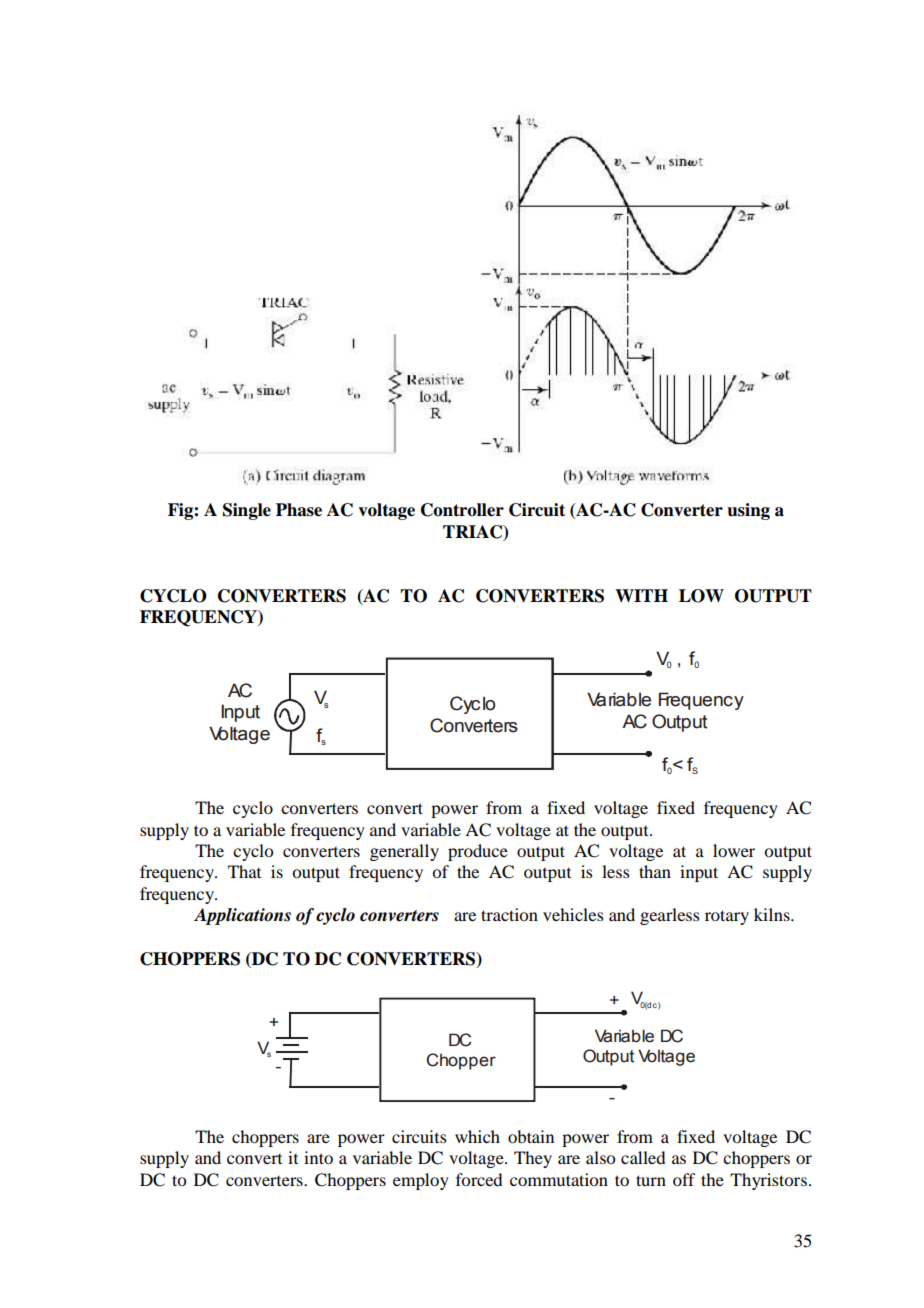 The width and height of the screenshot is (924, 1308). What do you see at coordinates (734, 850) in the screenshot?
I see `lower` at bounding box center [734, 850].
